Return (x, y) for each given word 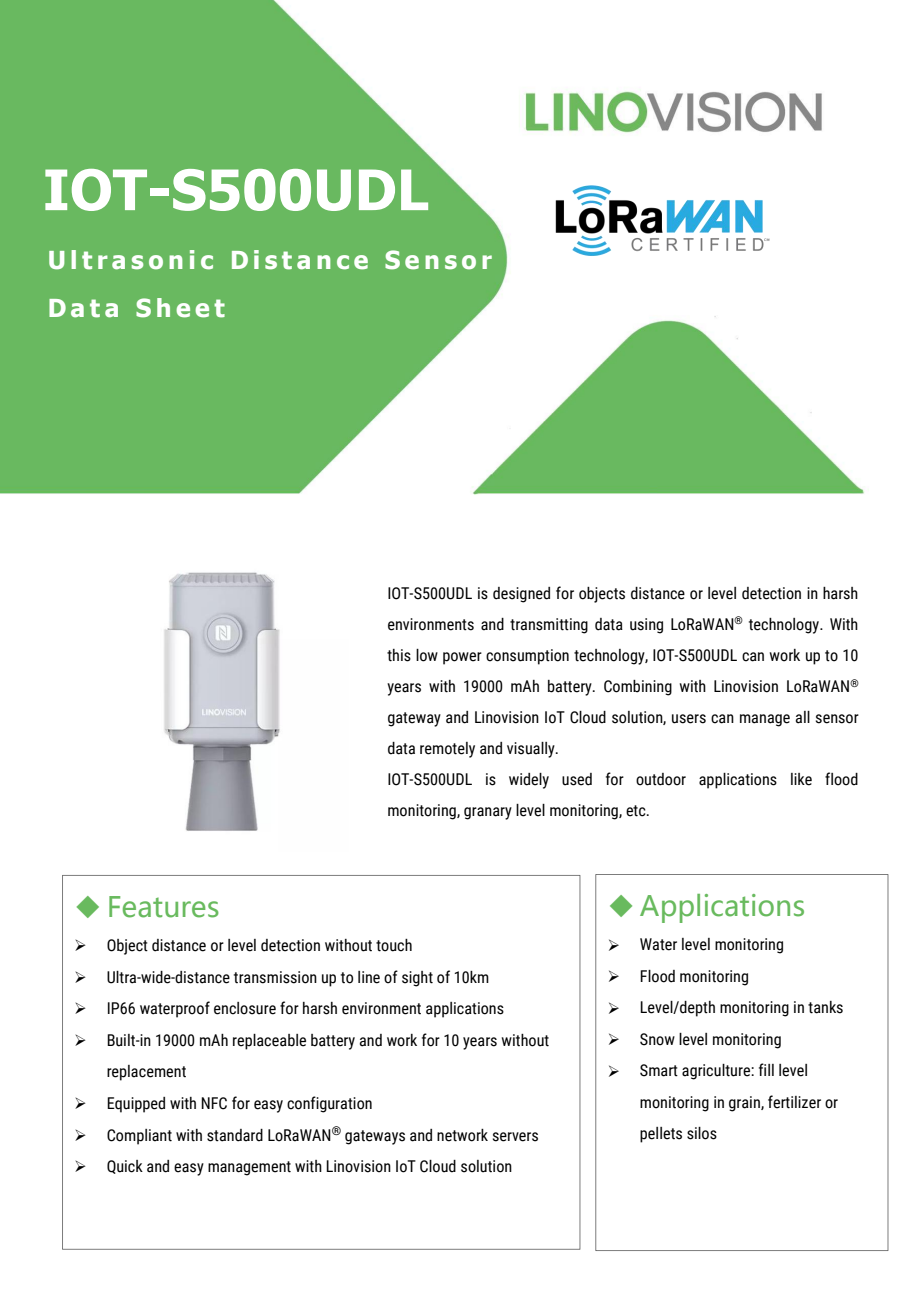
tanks (825, 1007)
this (399, 655)
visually (532, 750)
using (646, 626)
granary (488, 813)
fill (766, 1069)
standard (235, 1135)
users (689, 719)
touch (394, 945)
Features (164, 907)
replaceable (269, 1042)
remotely (447, 750)
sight (417, 979)
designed (521, 595)
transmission (275, 977)
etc (637, 811)
